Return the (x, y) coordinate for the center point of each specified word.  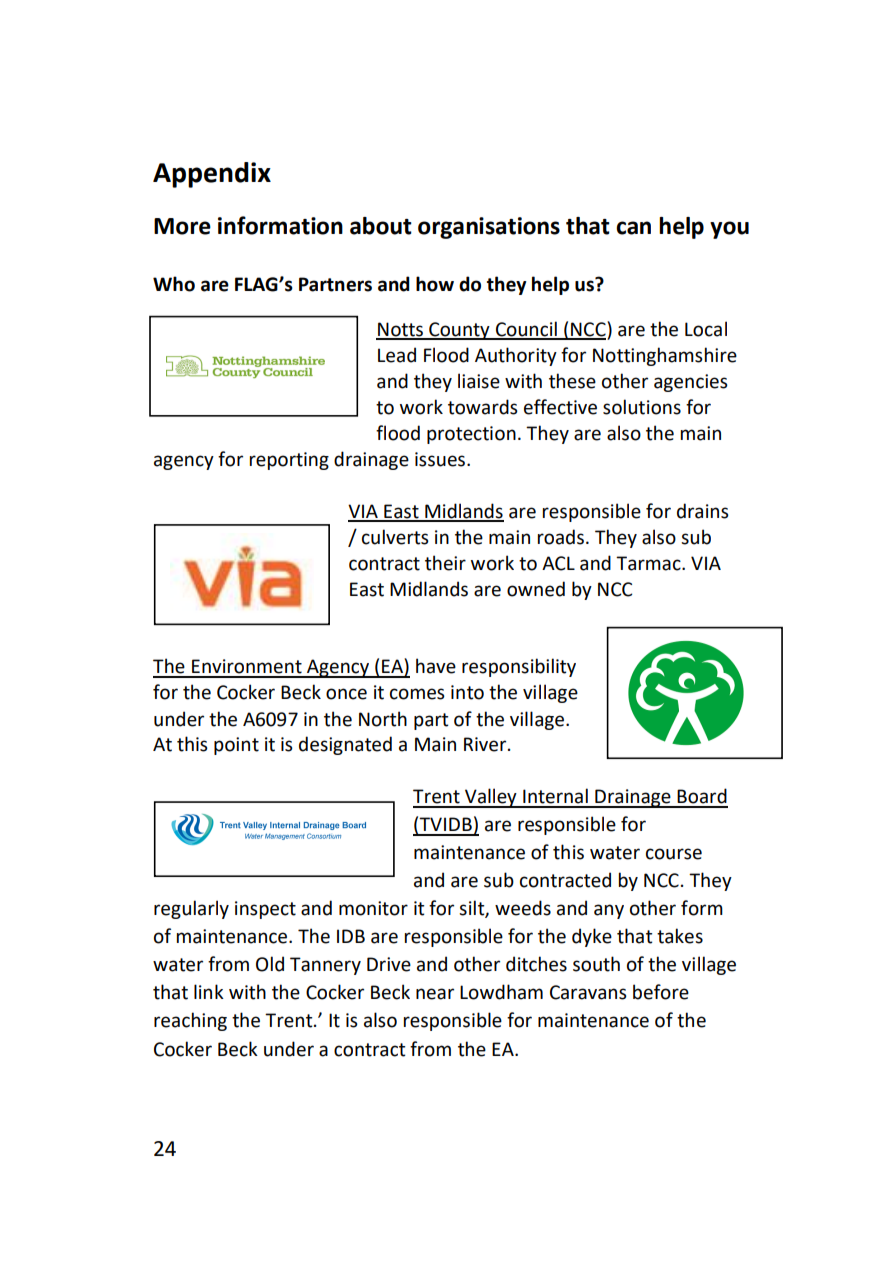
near (435, 994)
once (346, 694)
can (633, 228)
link (209, 991)
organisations (489, 228)
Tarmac (649, 563)
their (445, 563)
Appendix (212, 175)
